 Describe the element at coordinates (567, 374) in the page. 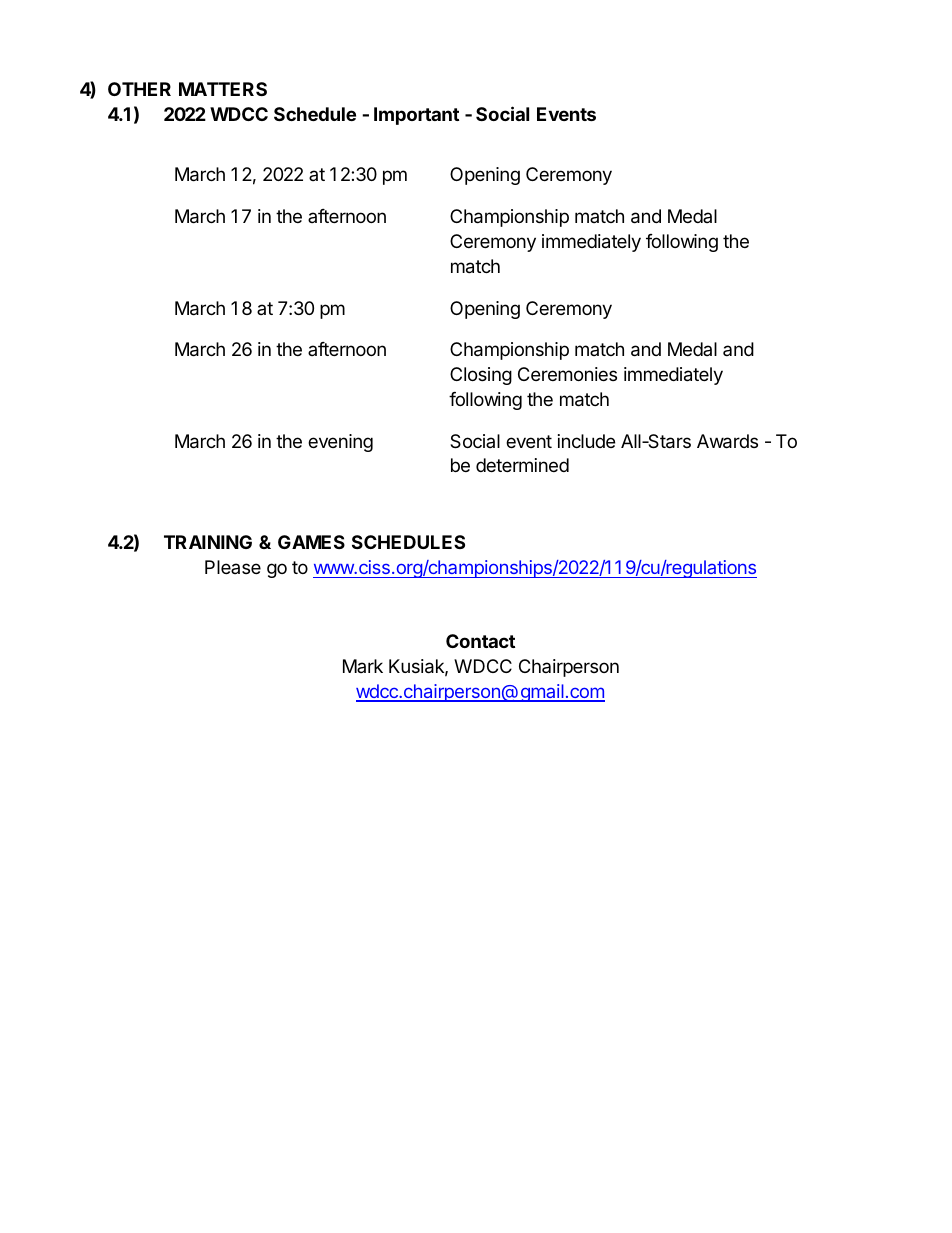

I see `Ceremonies` at that location.
